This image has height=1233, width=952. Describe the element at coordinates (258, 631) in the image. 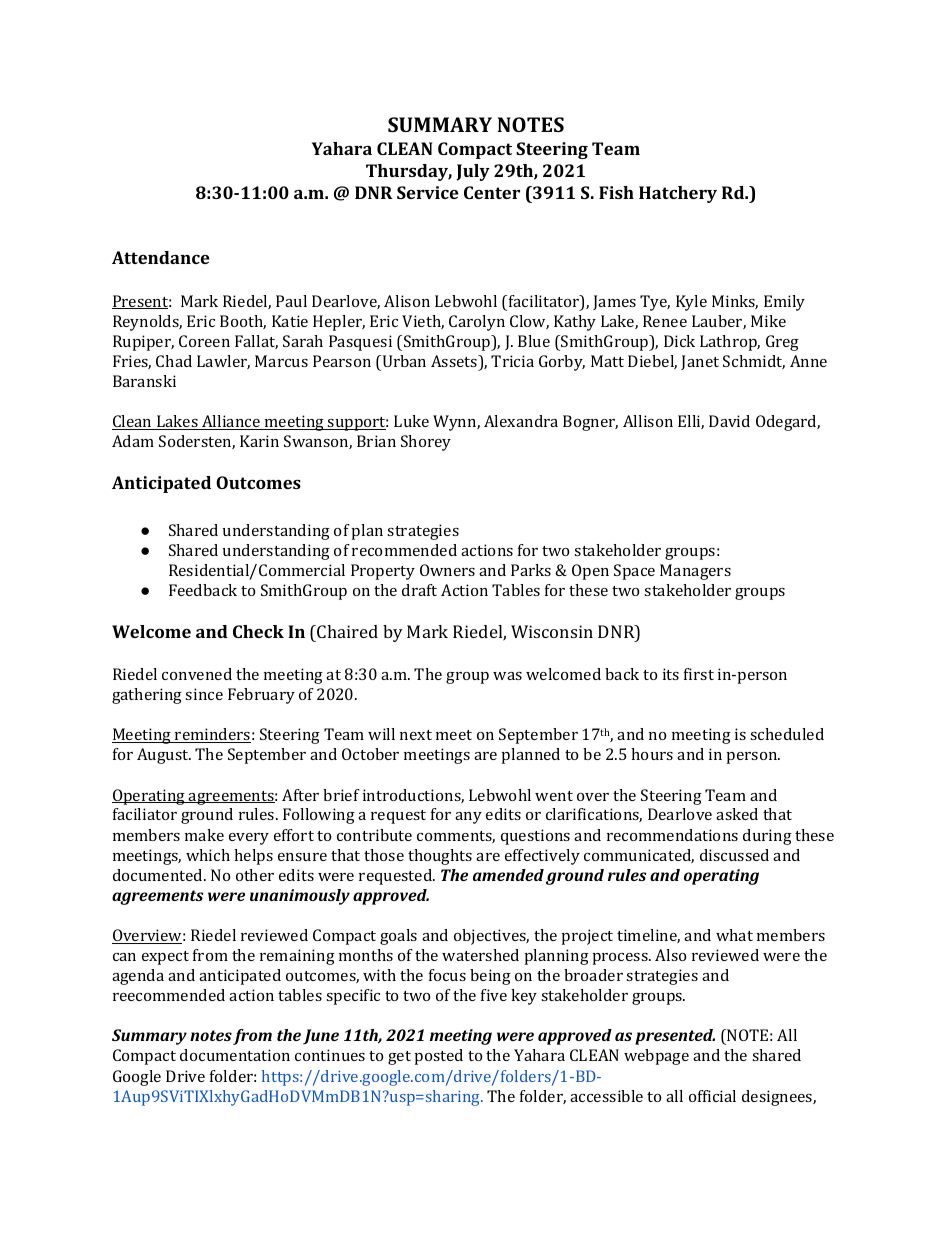

I see `Check` at that location.
